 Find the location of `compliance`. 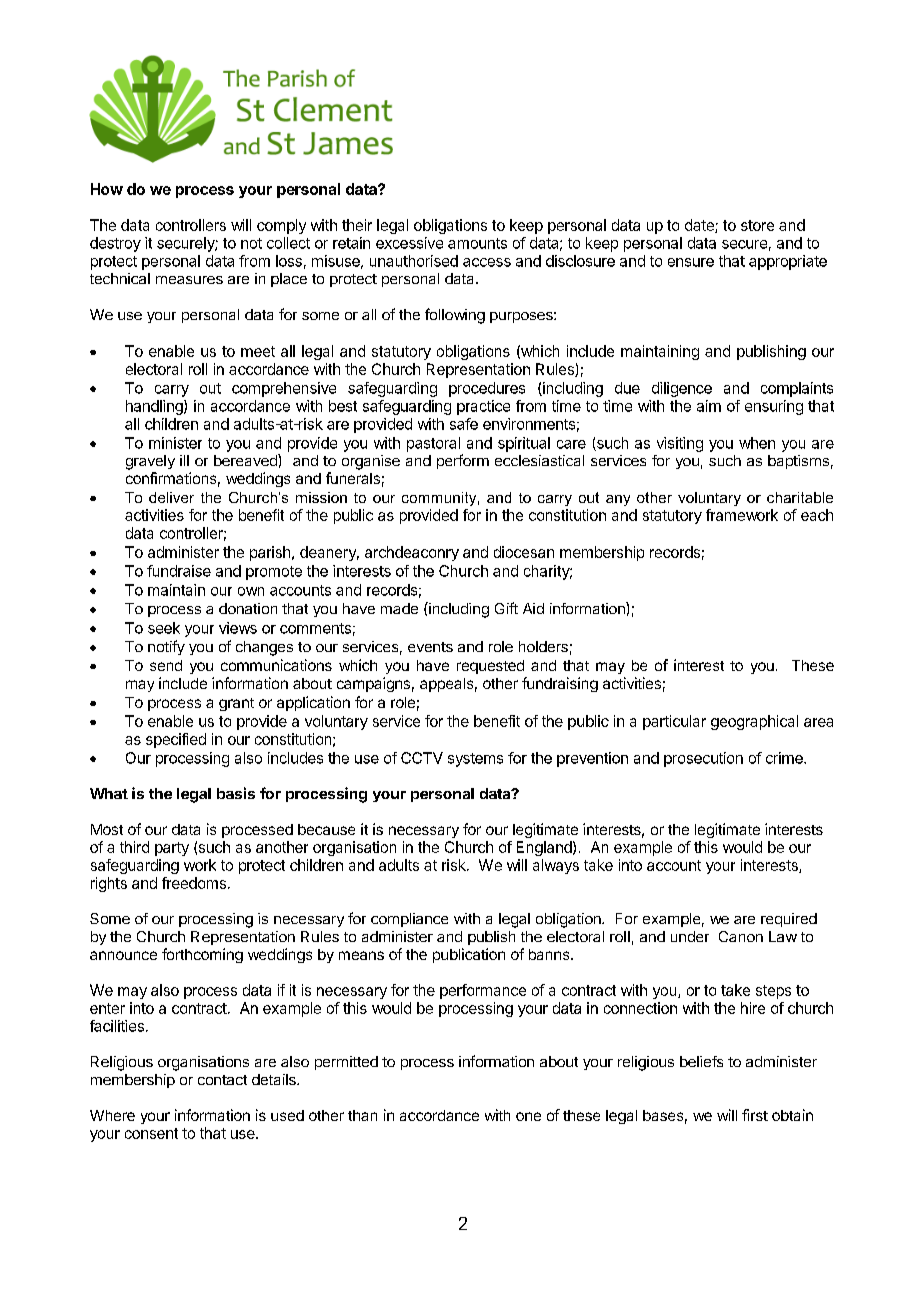

compliance is located at coordinates (409, 920).
